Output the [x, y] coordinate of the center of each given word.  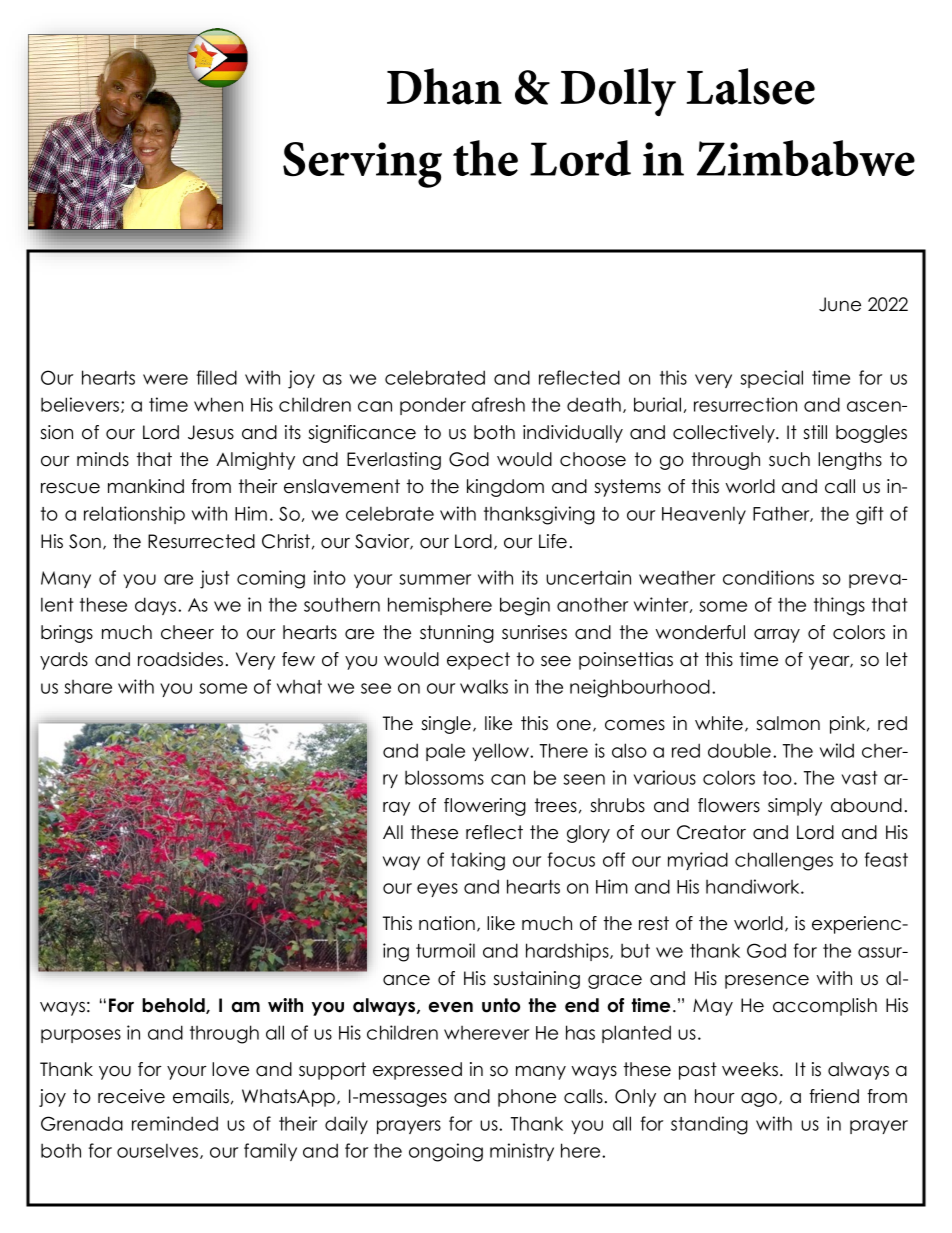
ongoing [446, 1152]
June [840, 304]
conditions [768, 577]
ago [760, 1100]
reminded [175, 1123]
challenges [784, 861]
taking [478, 861]
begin [525, 606]
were [165, 379]
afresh [498, 404]
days [155, 606]
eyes [437, 890]
